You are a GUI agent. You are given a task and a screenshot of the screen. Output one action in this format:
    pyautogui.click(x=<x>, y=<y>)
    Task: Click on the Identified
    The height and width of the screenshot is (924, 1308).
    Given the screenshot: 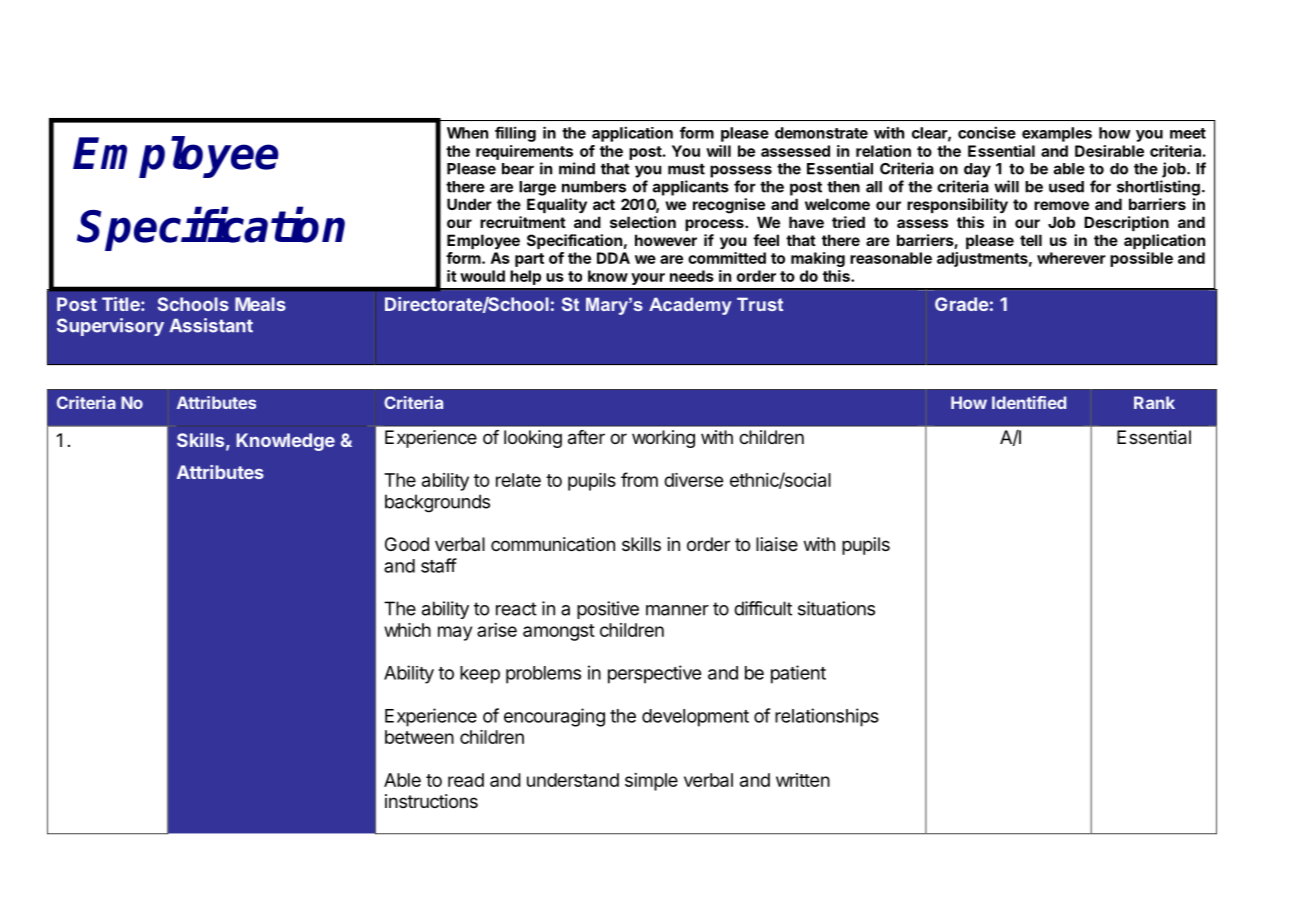 What is the action you would take?
    pyautogui.click(x=1029, y=402)
